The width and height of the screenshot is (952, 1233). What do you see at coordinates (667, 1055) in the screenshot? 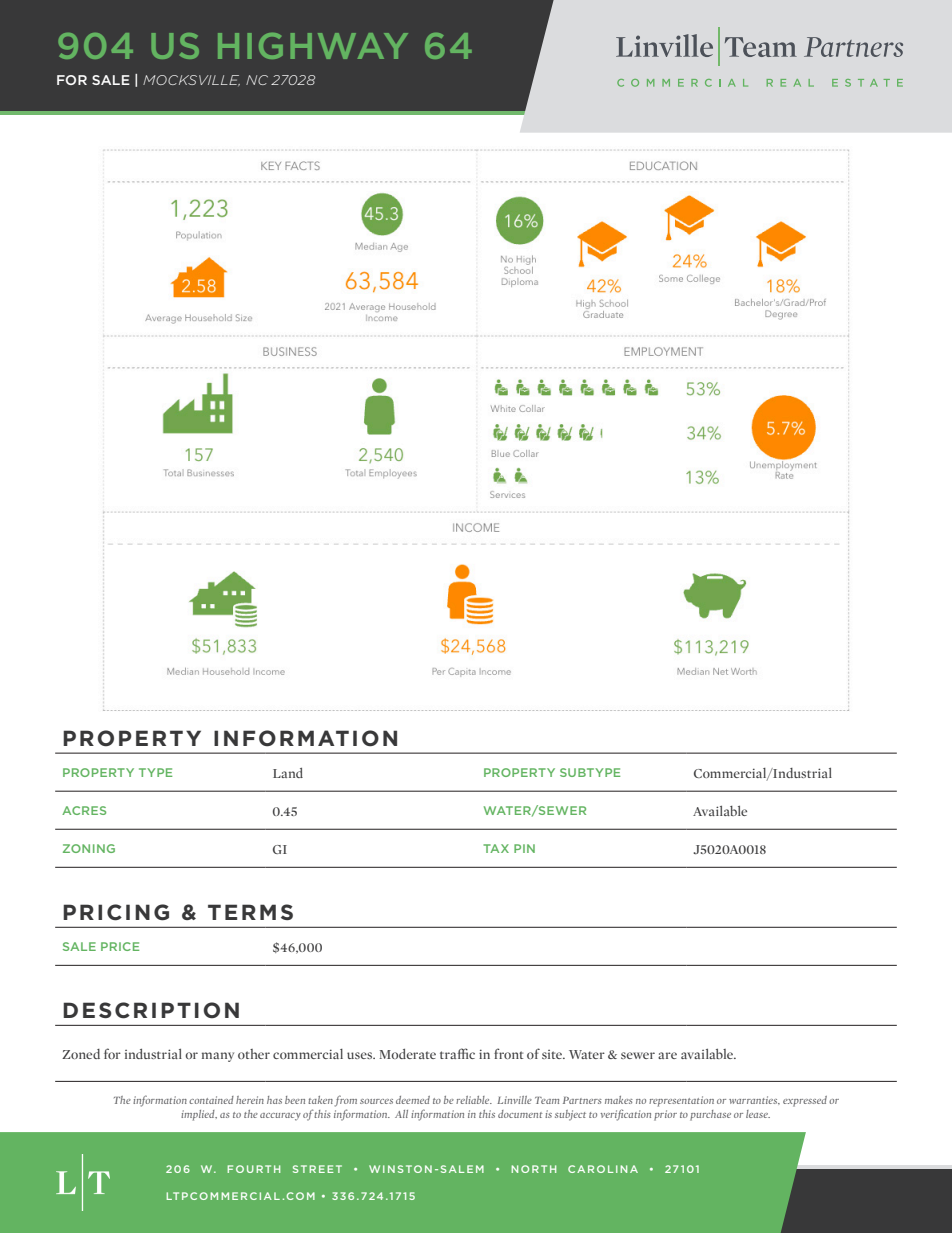
I see `are` at bounding box center [667, 1055].
